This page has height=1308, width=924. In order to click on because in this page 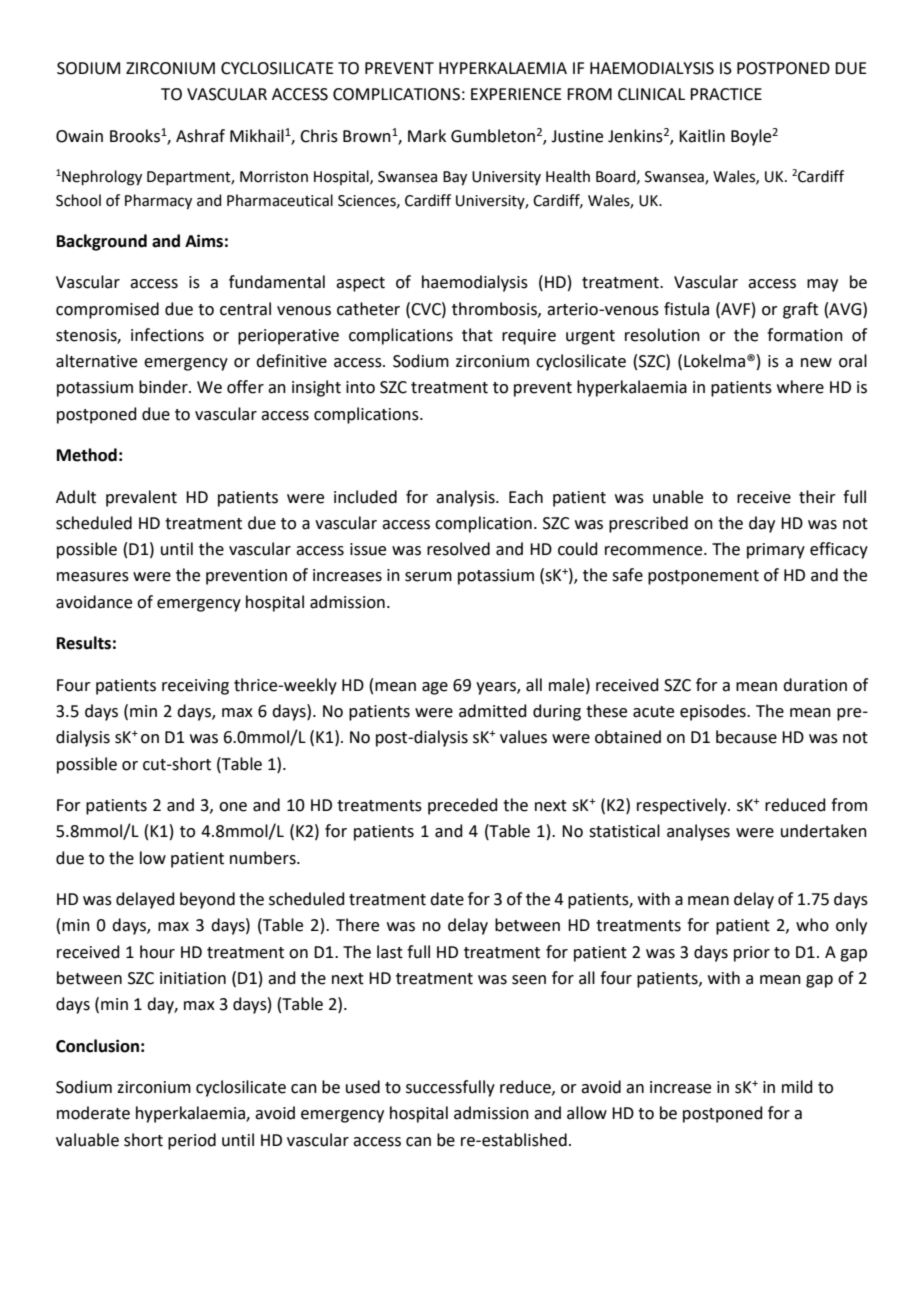, I will do `click(746, 737)`.
